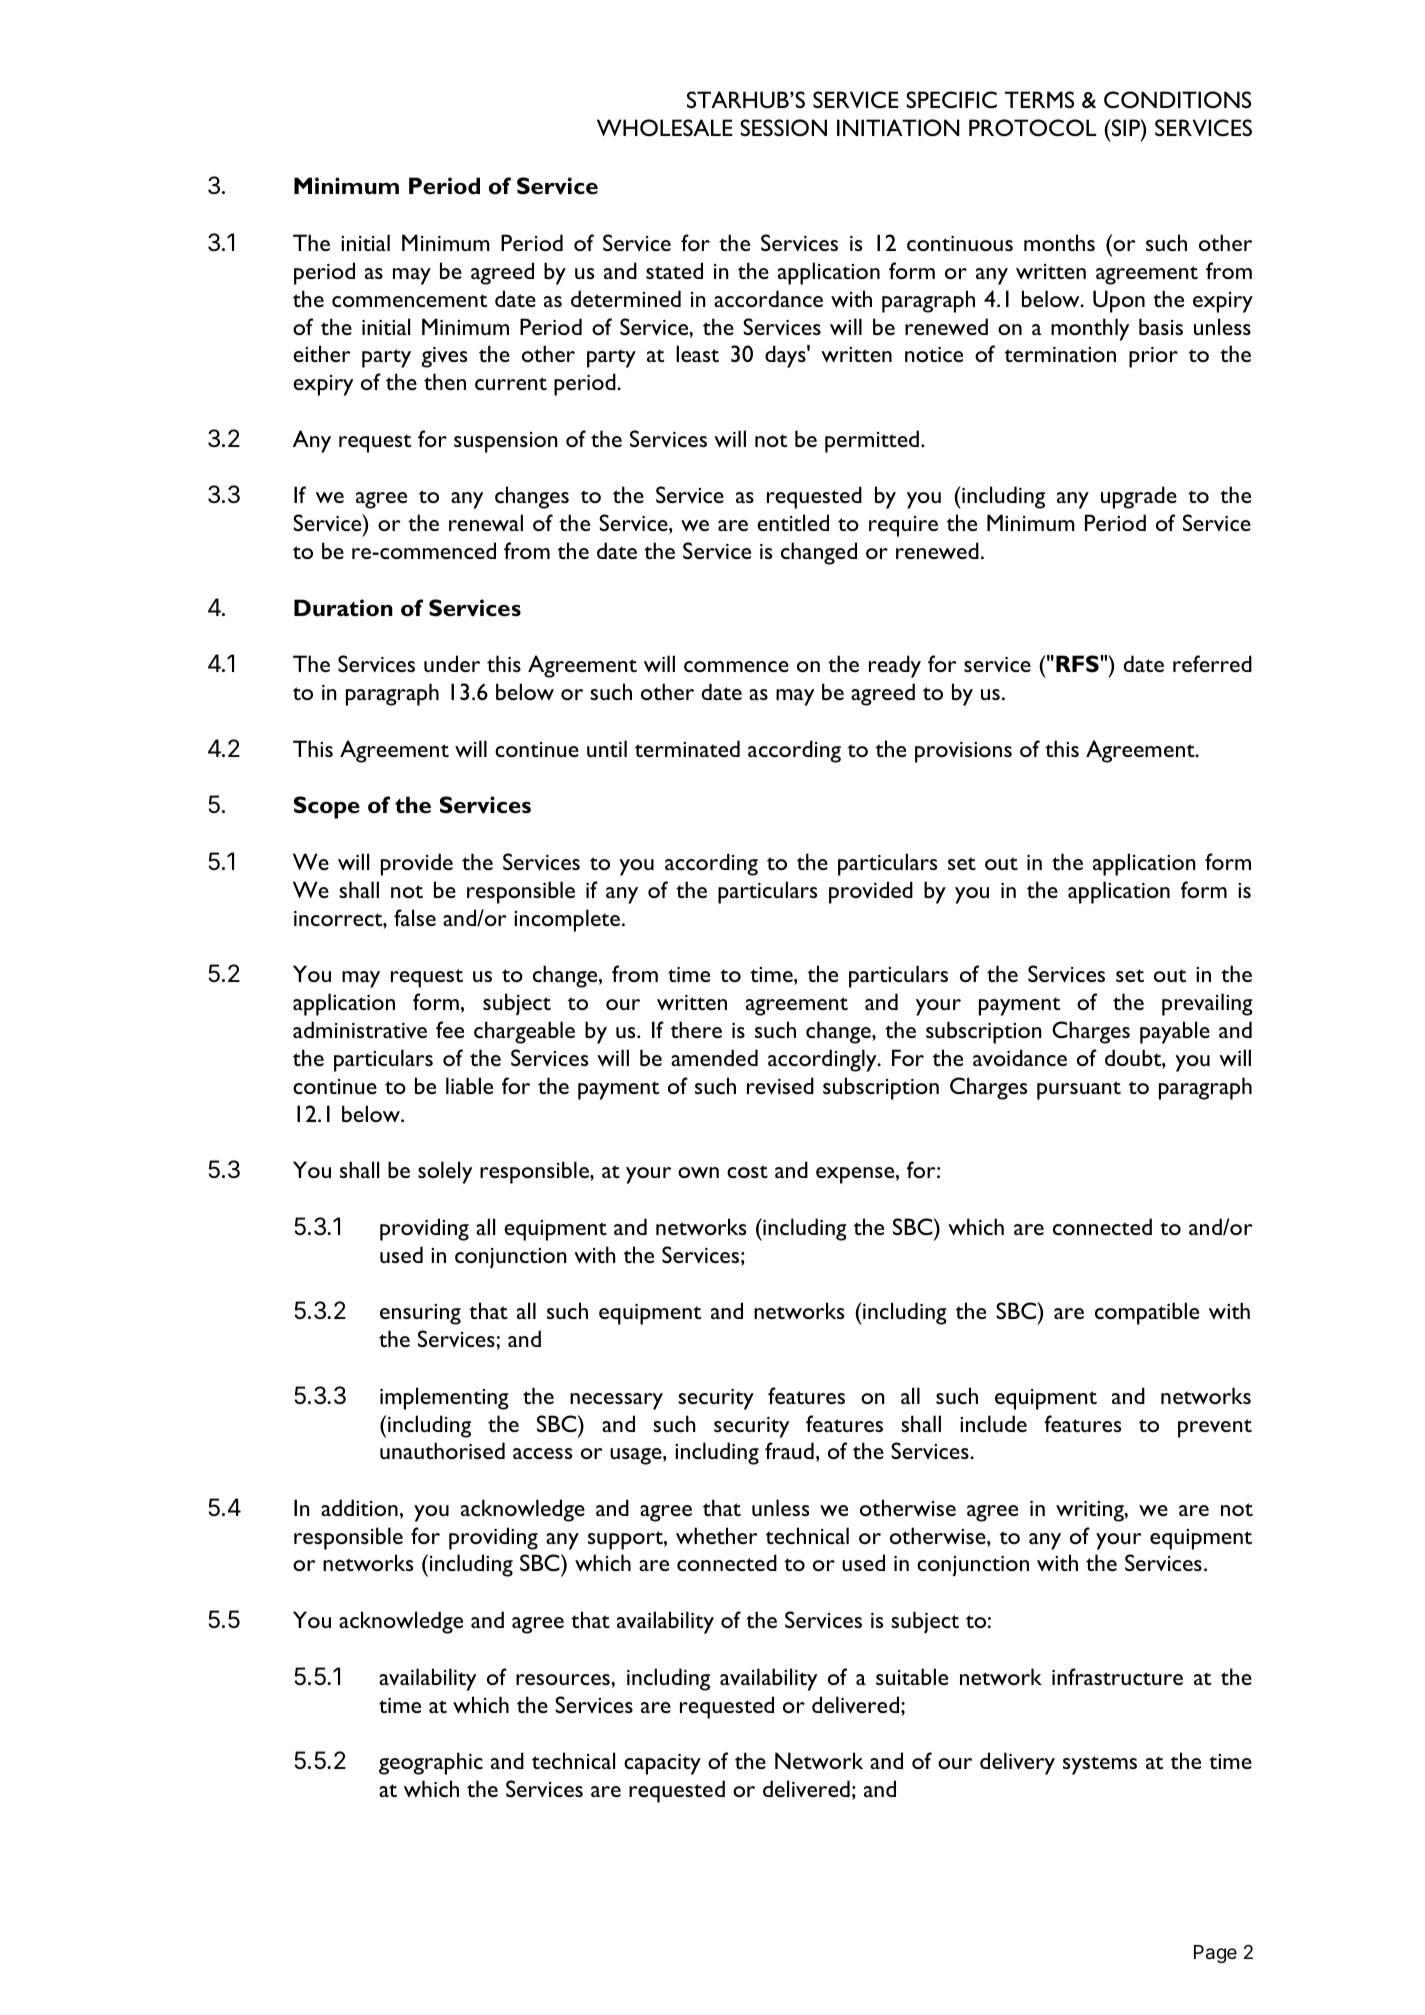 This document has width=1425, height=2015. I want to click on SIP, so click(1126, 127).
